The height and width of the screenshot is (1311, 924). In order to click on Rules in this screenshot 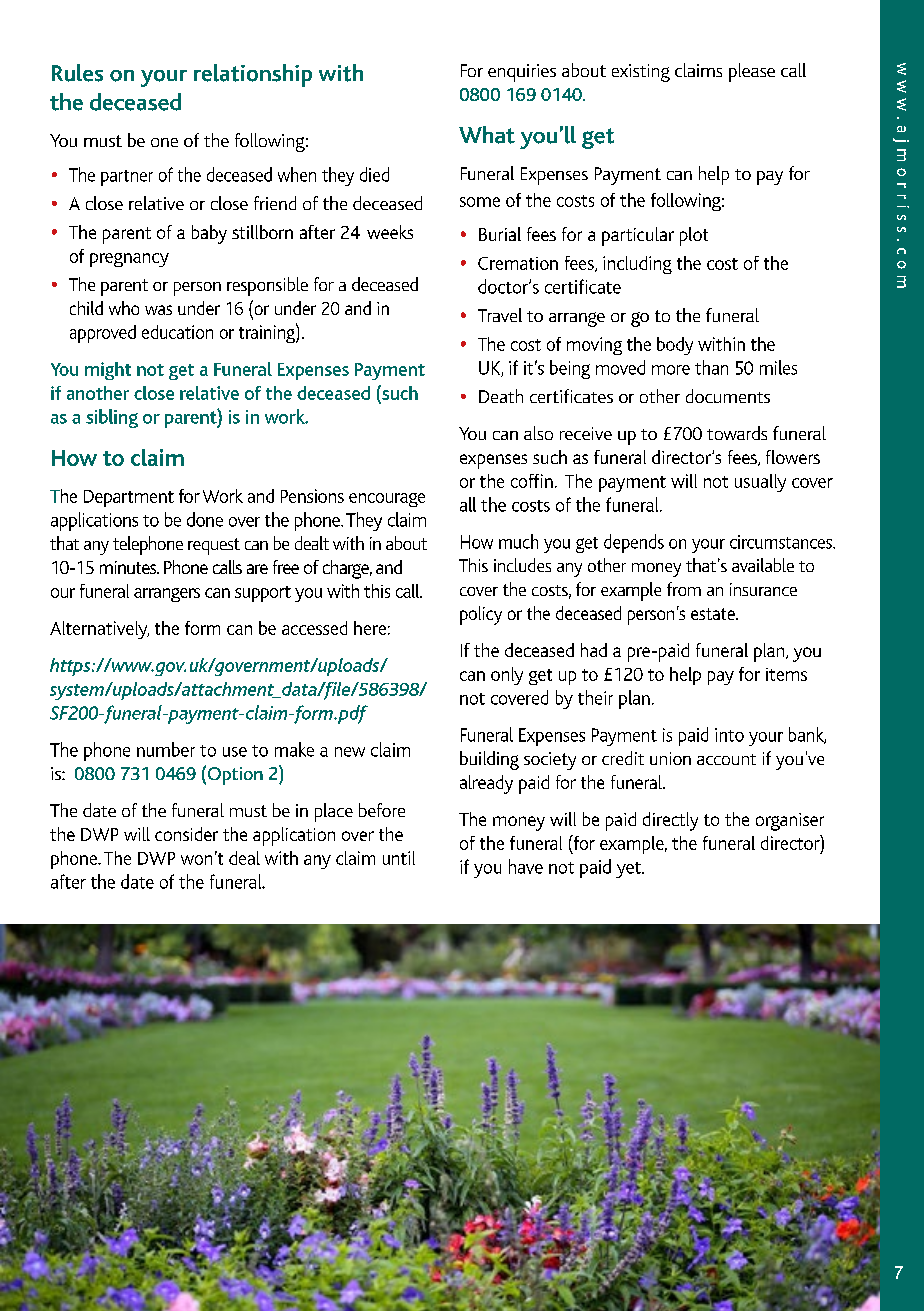, I will do `click(77, 73)`.
